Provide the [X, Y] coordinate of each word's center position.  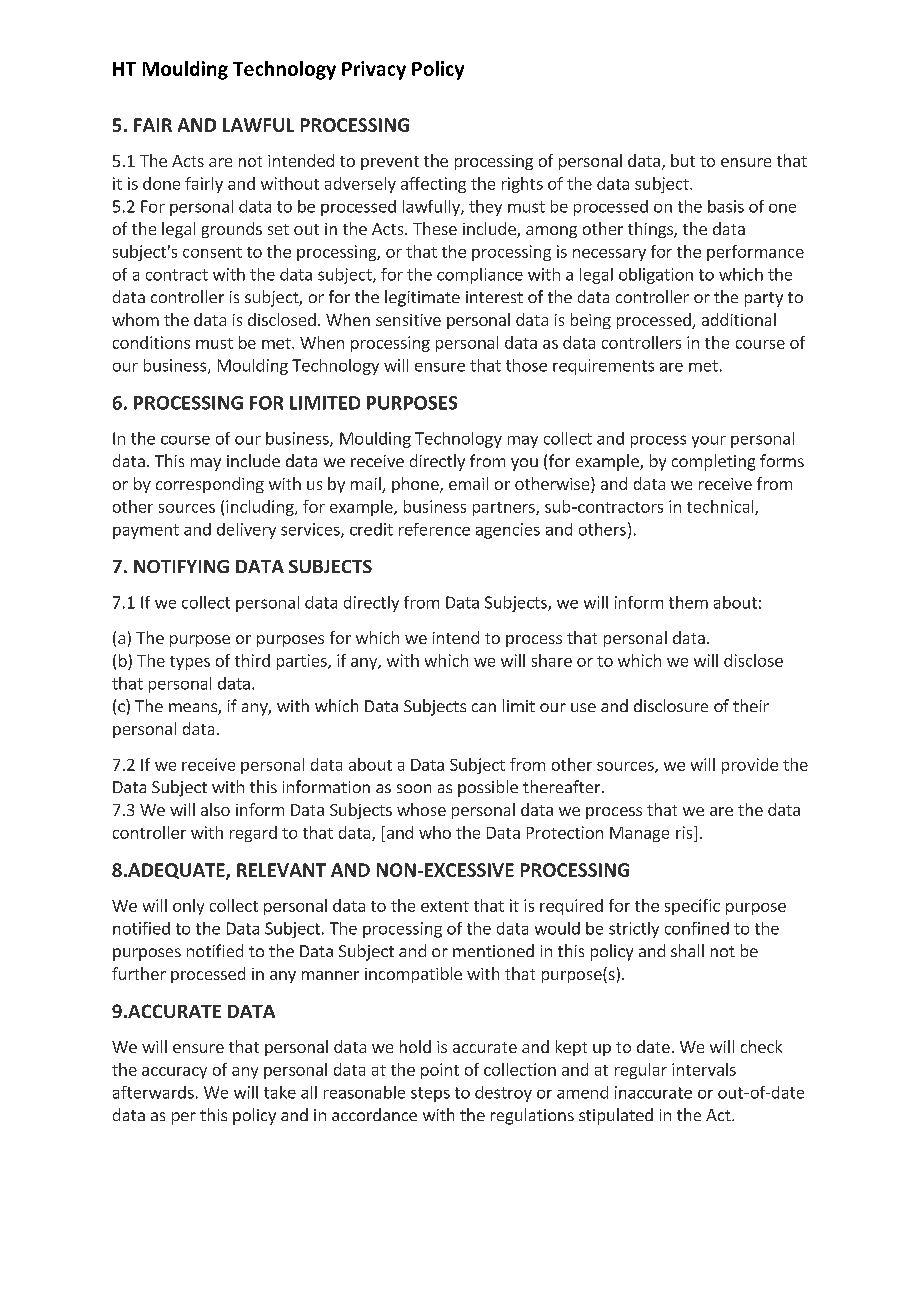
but [683, 160]
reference [434, 529]
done [161, 183]
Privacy [374, 70]
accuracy [174, 1073]
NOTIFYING [181, 566]
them [688, 602]
